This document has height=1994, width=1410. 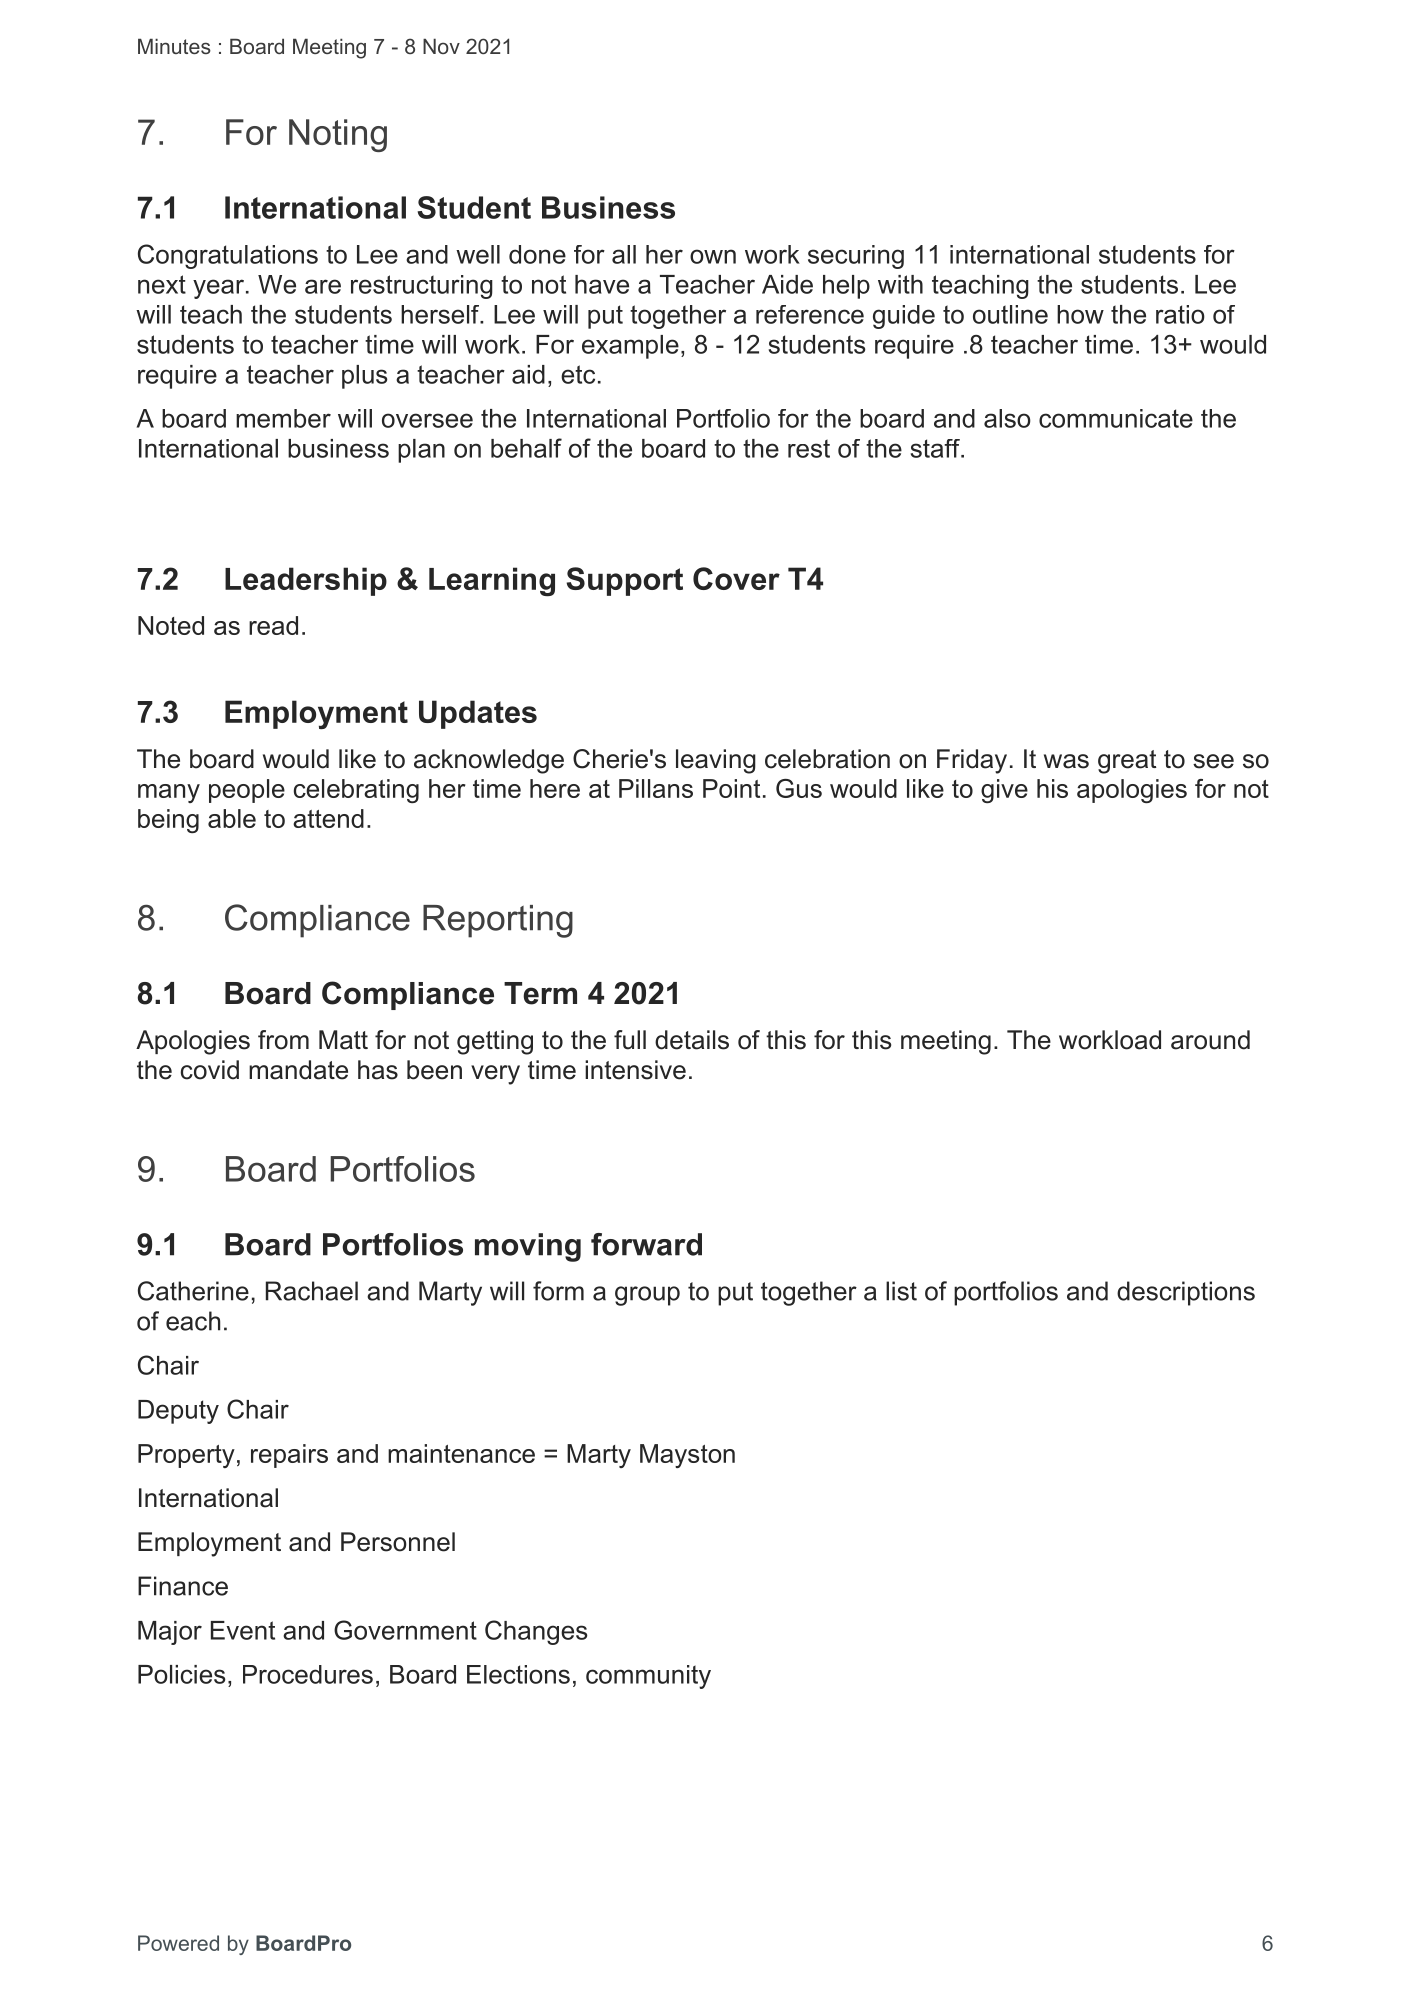 I want to click on own, so click(x=713, y=256).
